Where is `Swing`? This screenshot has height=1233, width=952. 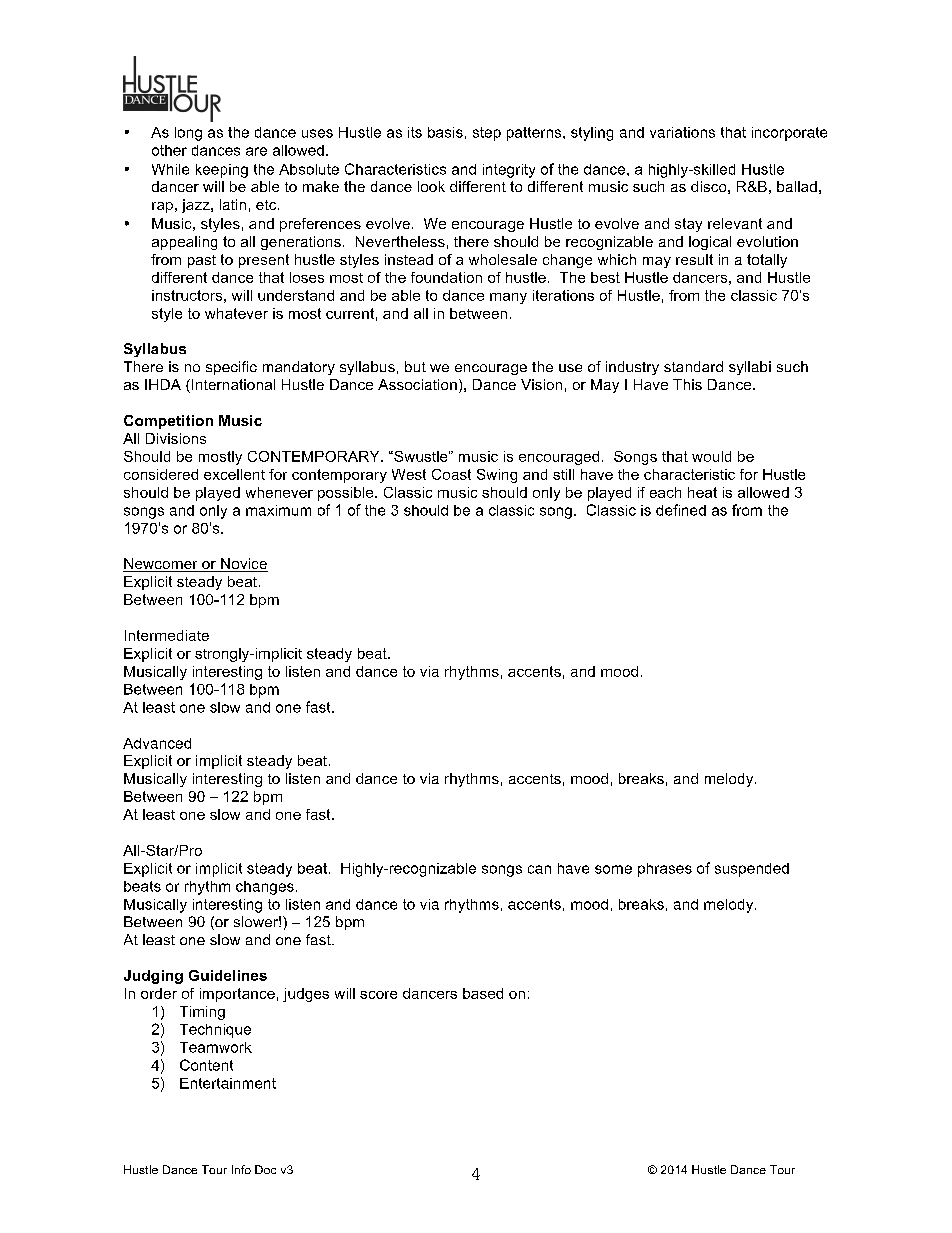 Swing is located at coordinates (497, 476).
